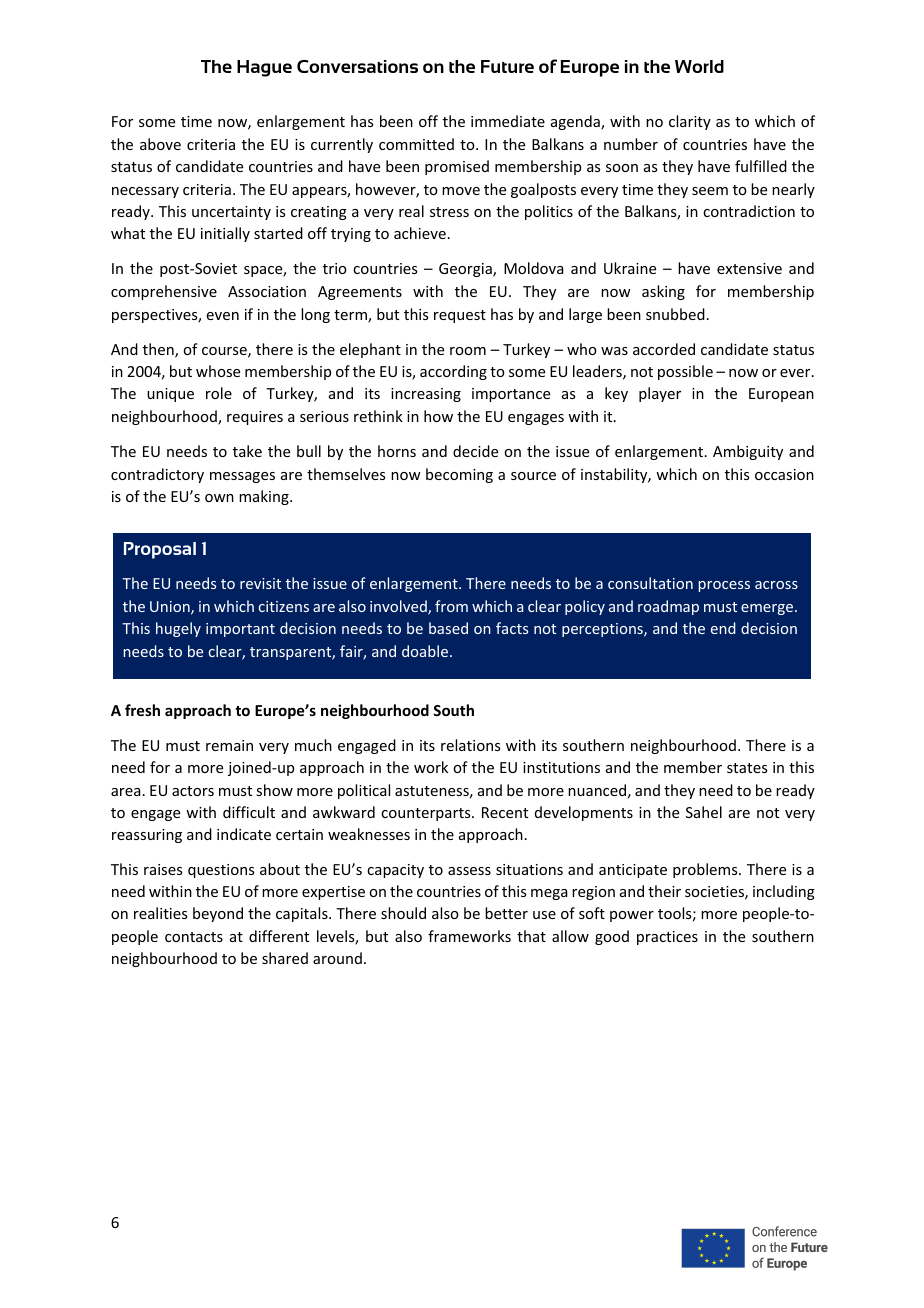  What do you see at coordinates (460, 316) in the screenshot?
I see `request` at bounding box center [460, 316].
